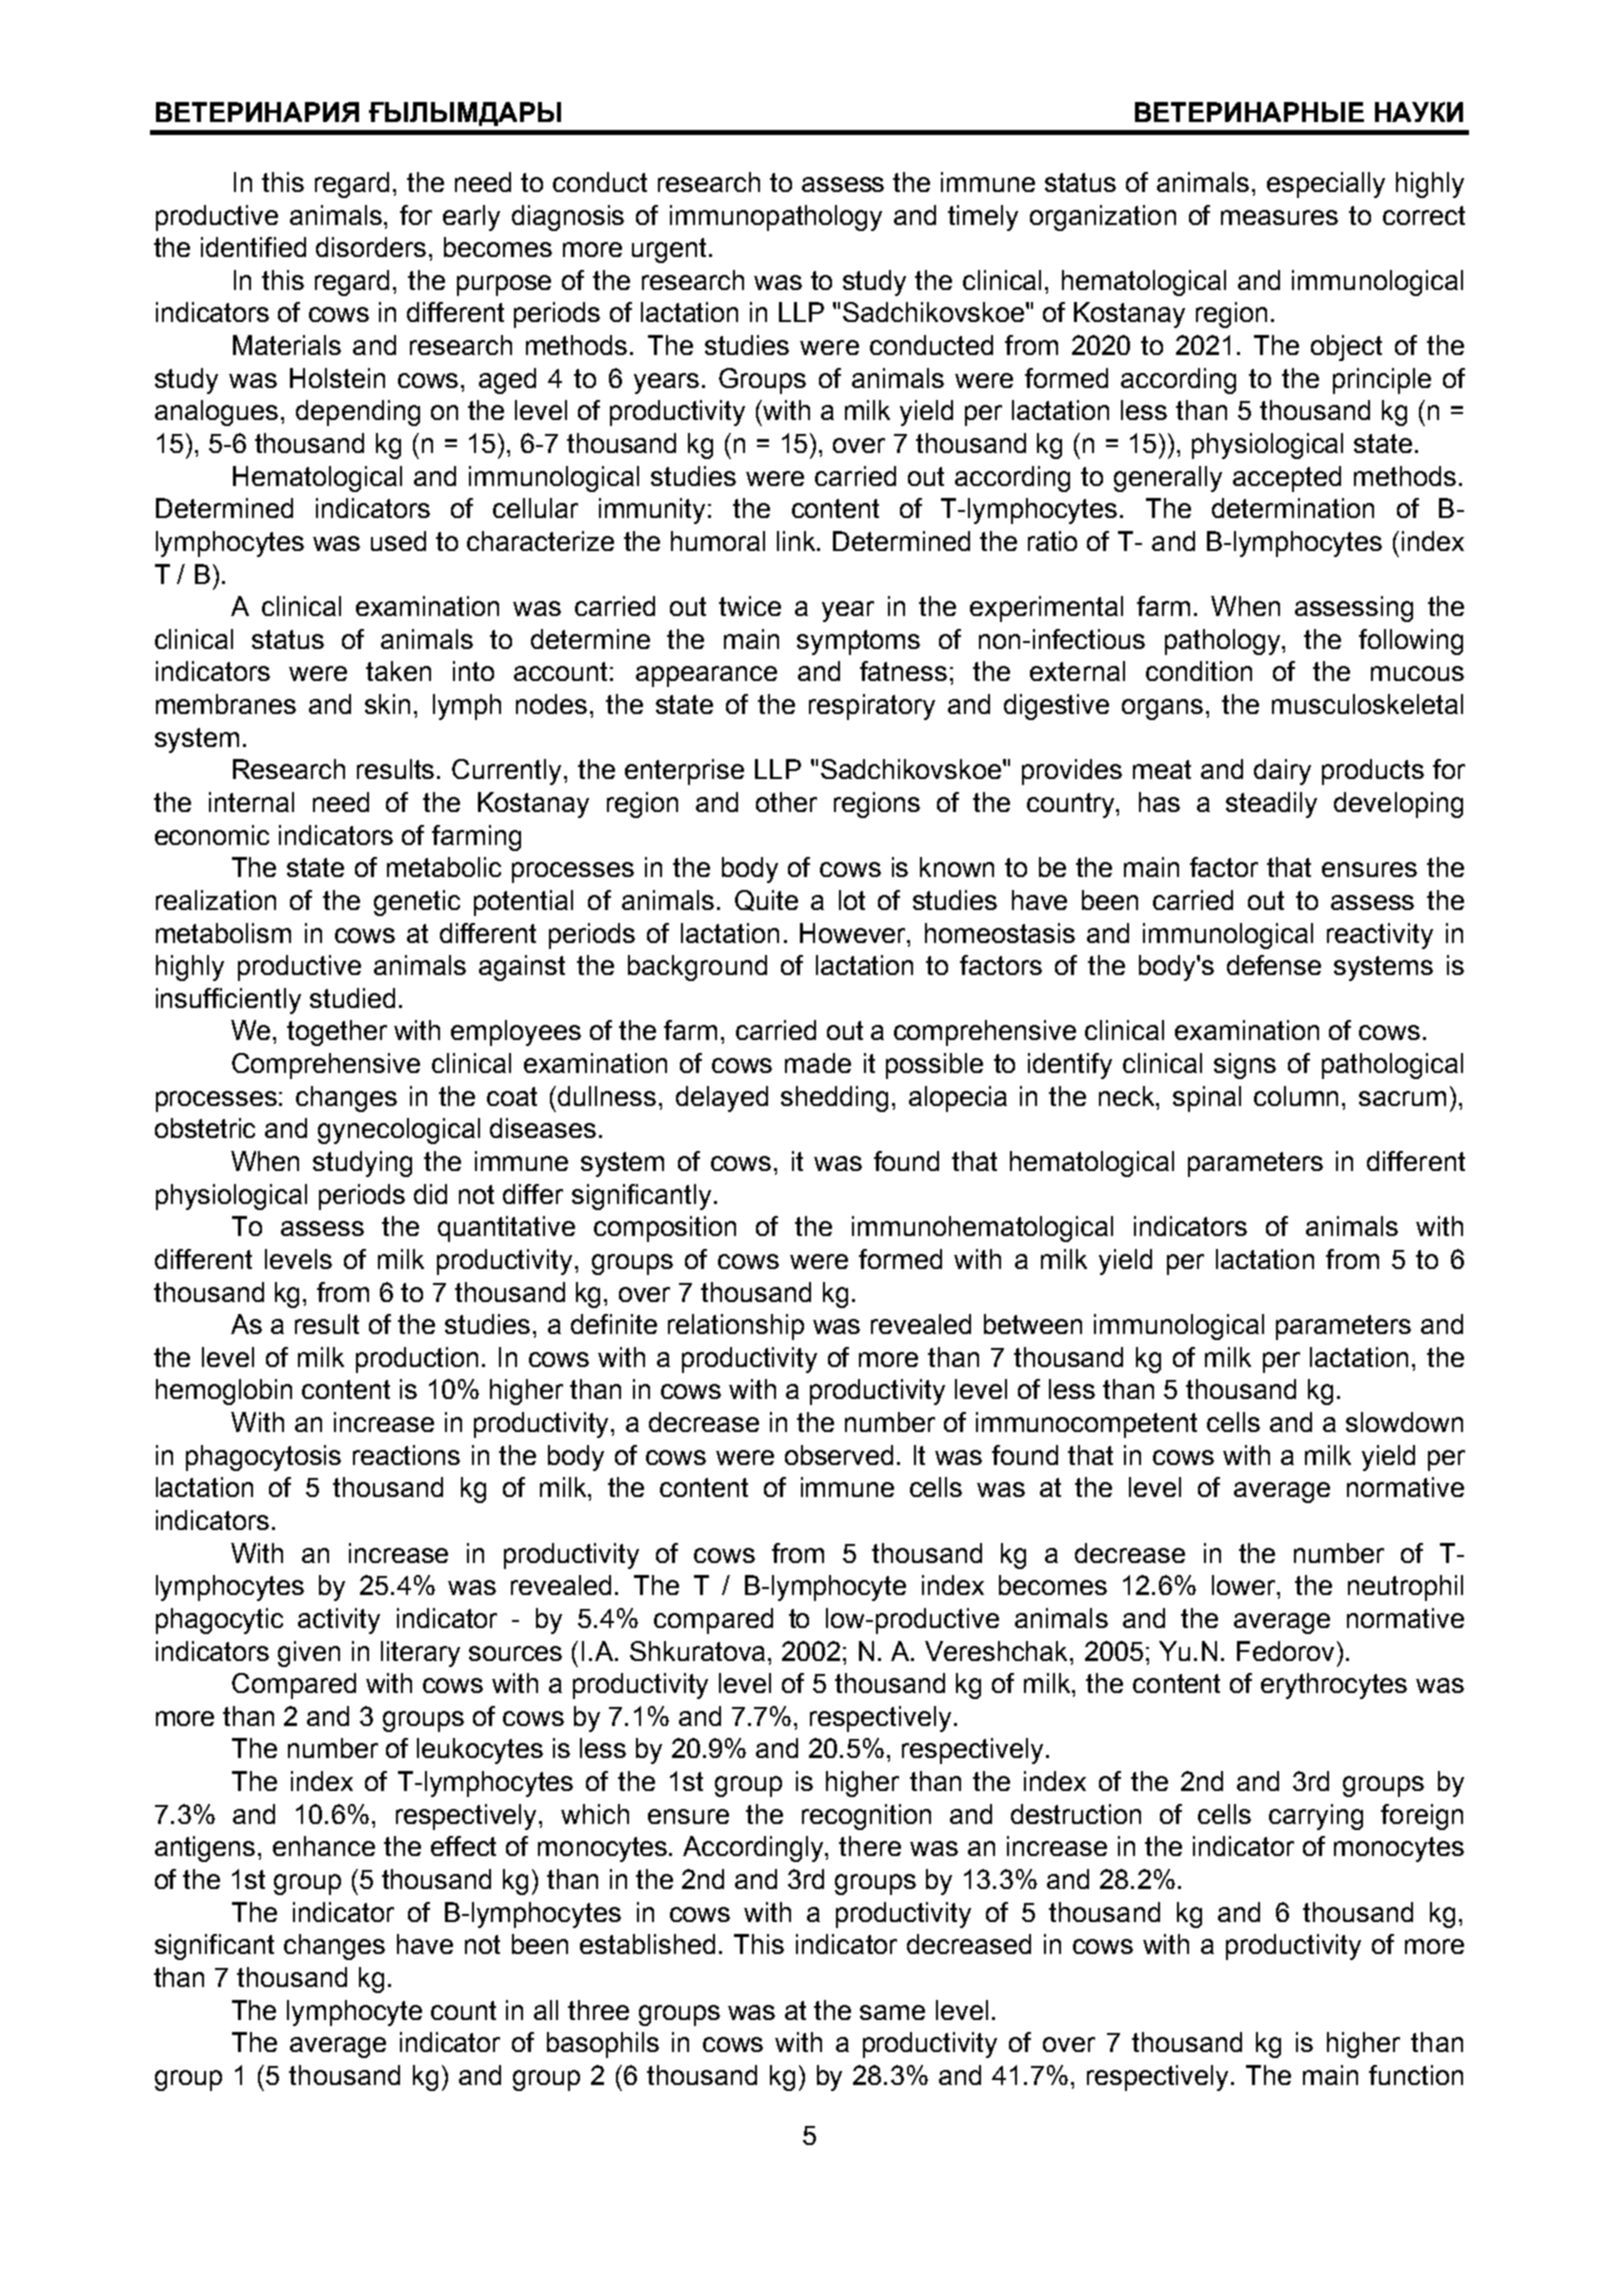  Describe the element at coordinates (839, 1455) in the image. I see `observed` at that location.
